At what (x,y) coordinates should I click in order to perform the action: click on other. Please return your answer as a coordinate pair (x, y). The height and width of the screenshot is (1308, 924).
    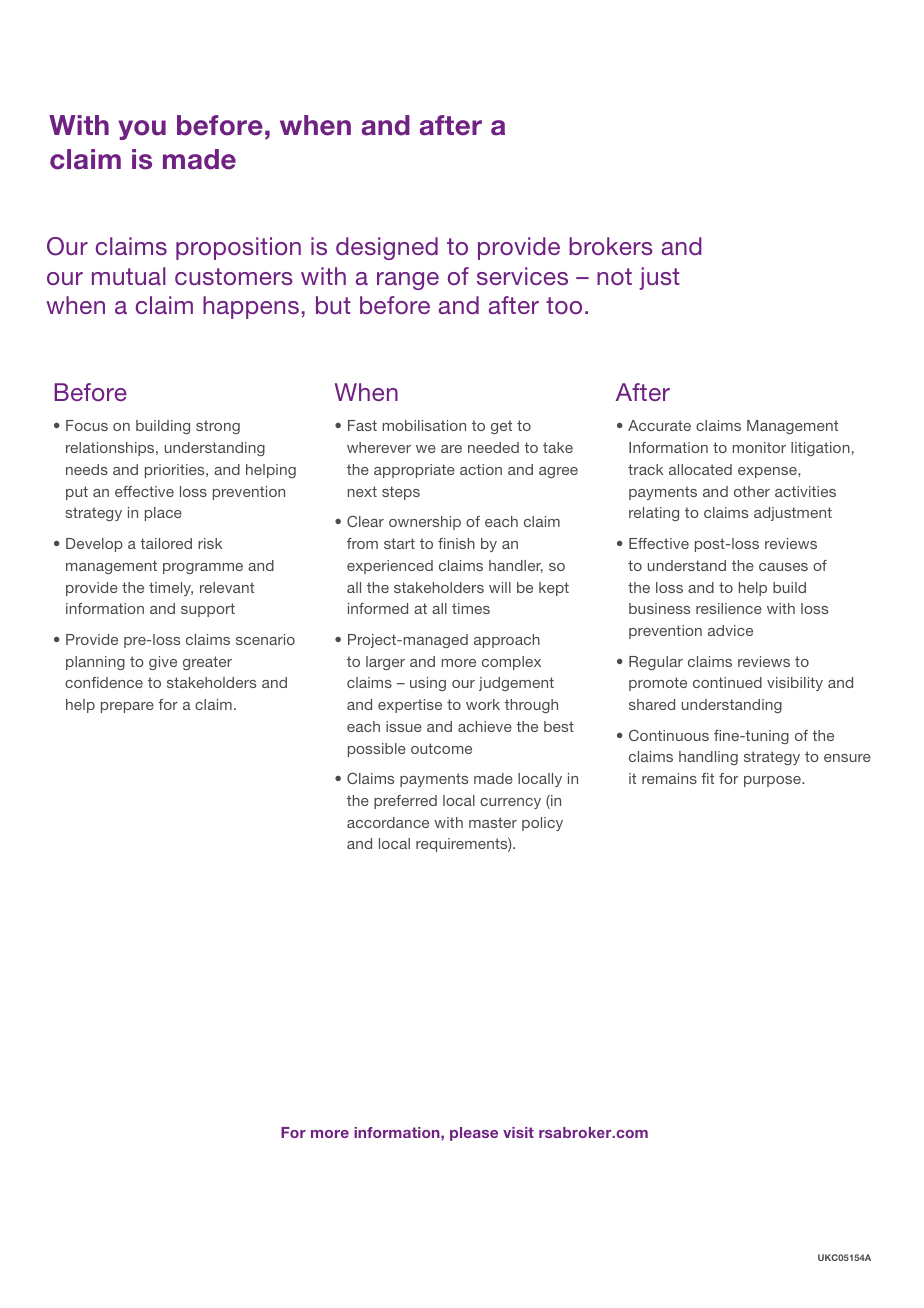
    Looking at the image, I should click on (752, 491).
